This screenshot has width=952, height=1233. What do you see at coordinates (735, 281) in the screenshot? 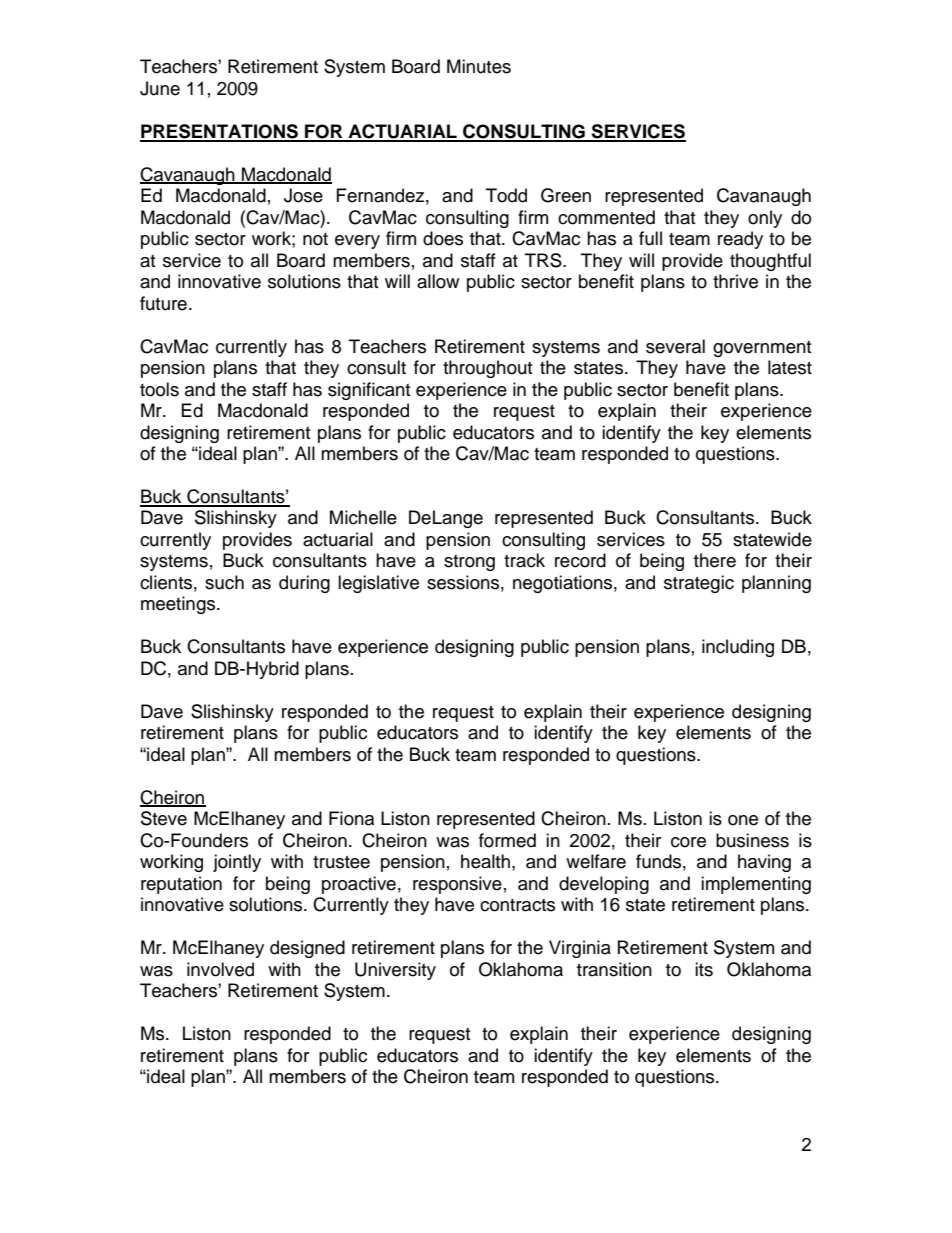
I see `thrive` at bounding box center [735, 281].
